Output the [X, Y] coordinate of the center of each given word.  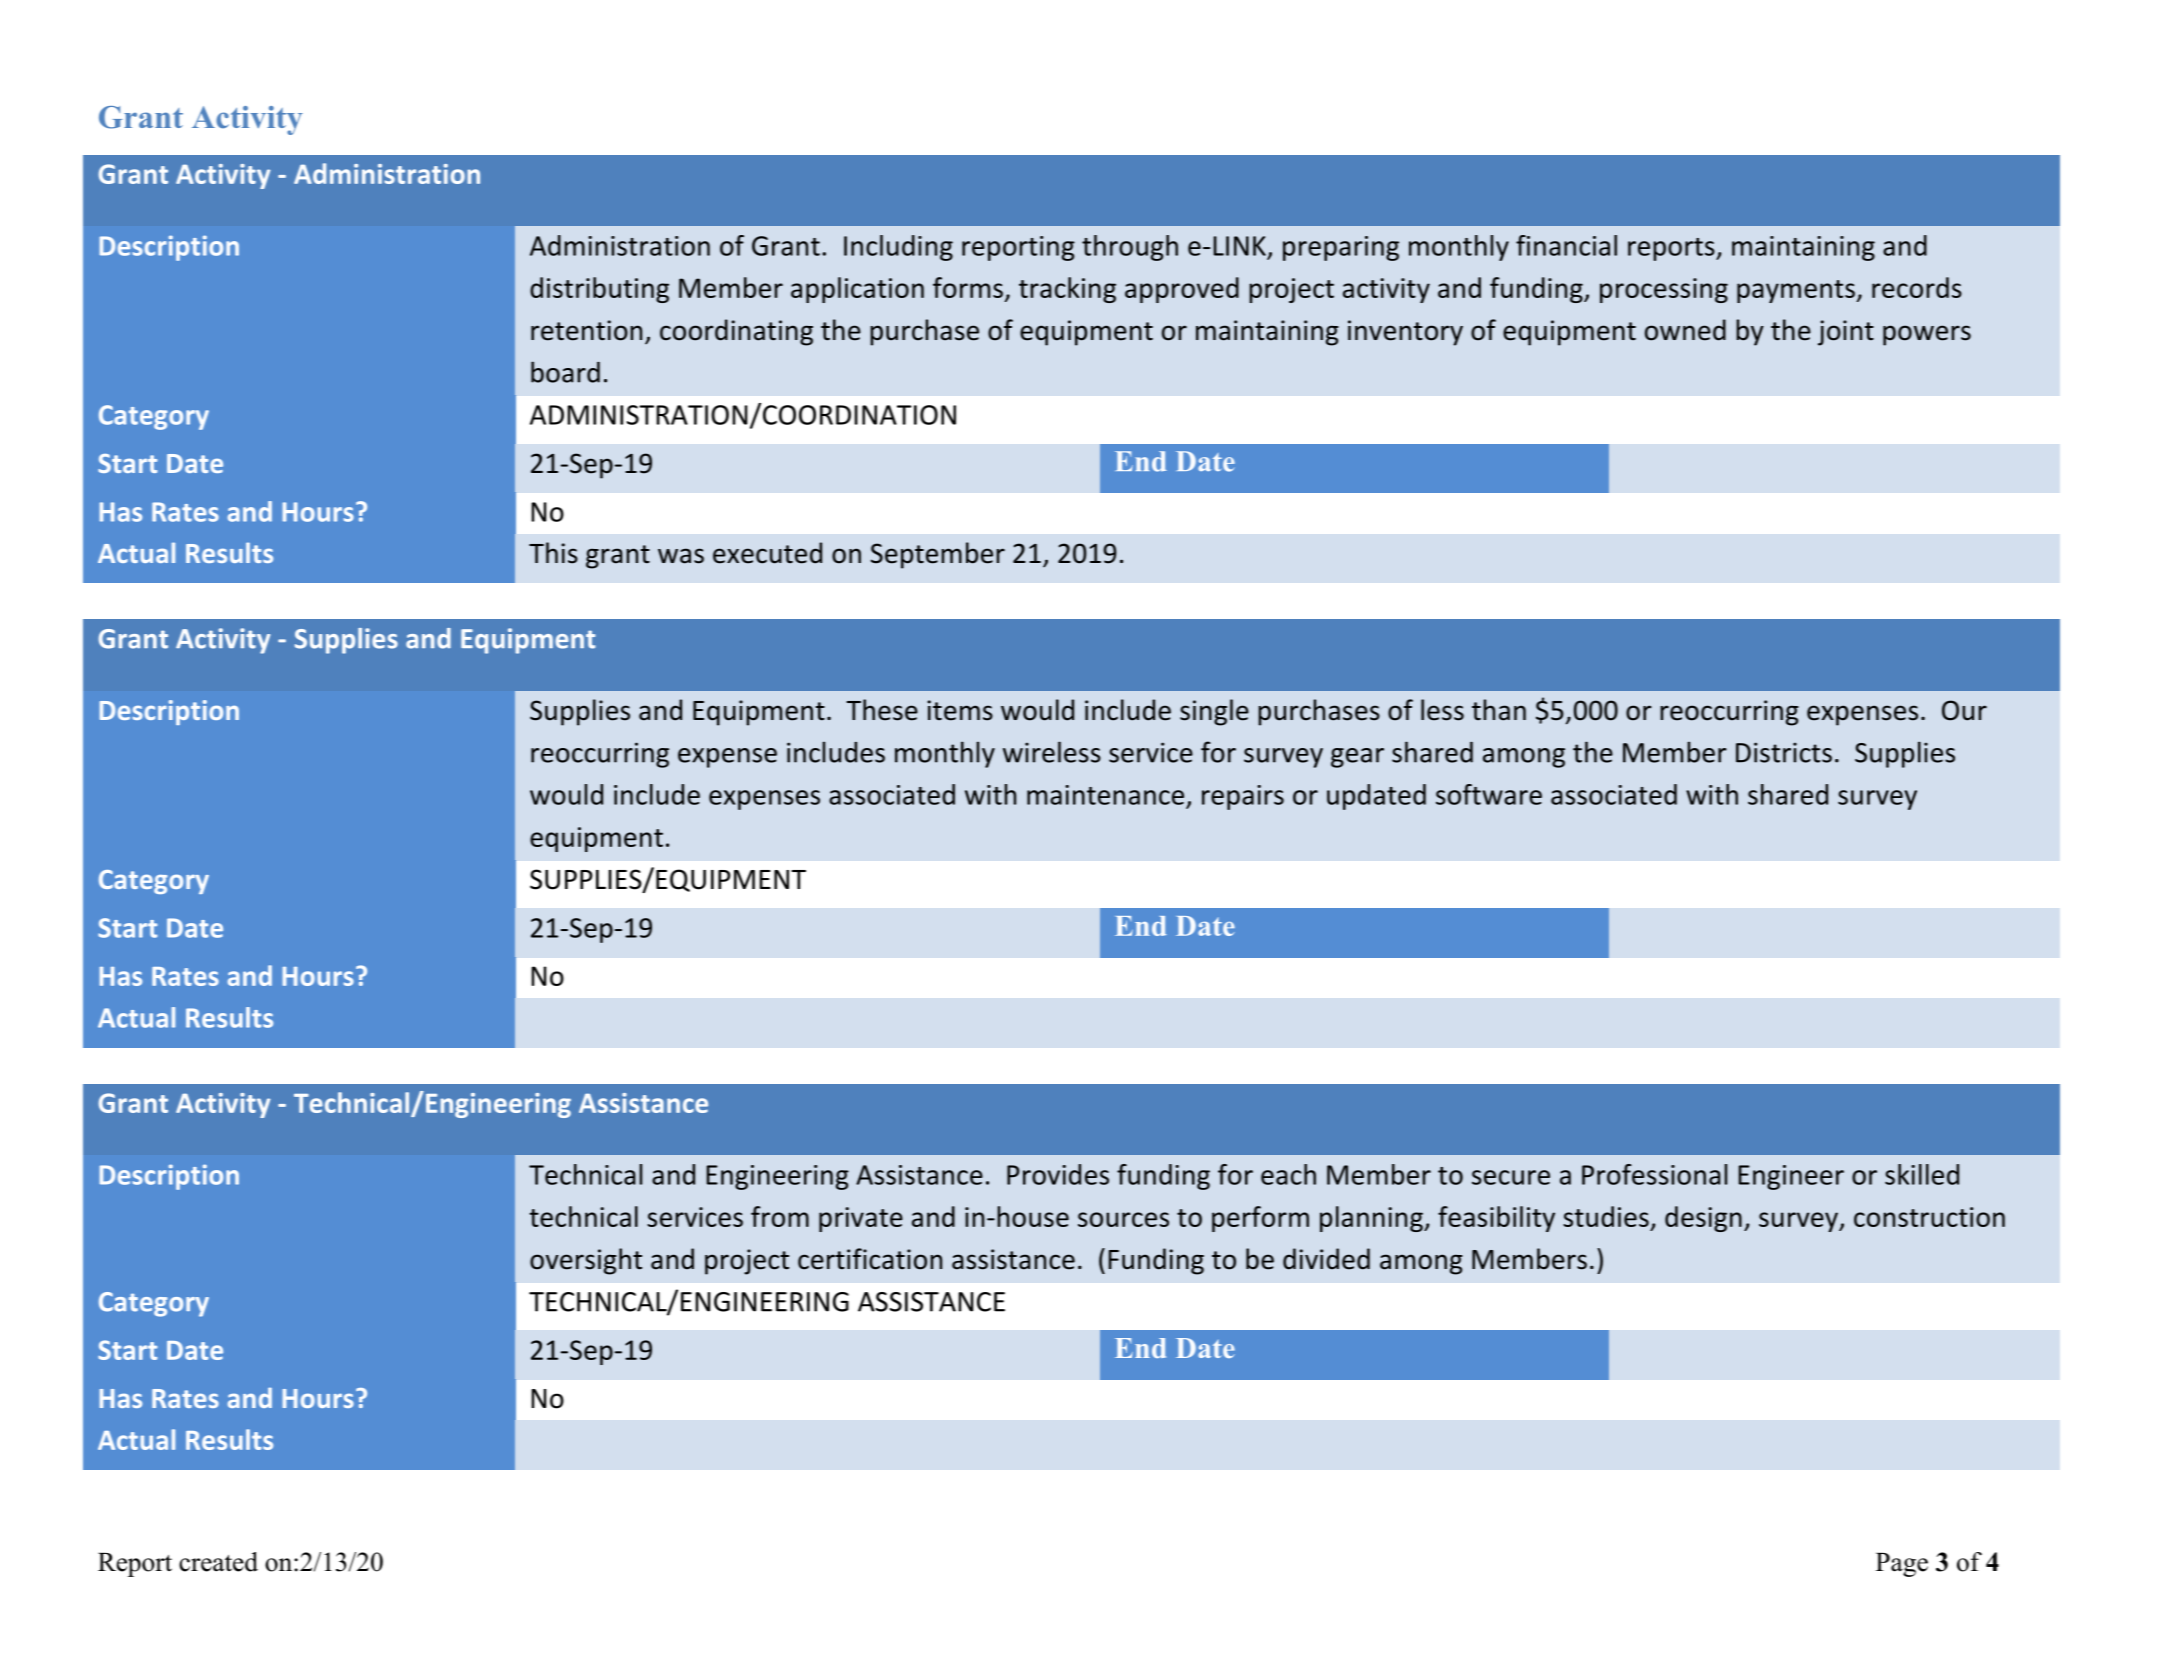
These [882, 710]
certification [870, 1259]
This [553, 553]
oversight [586, 1261]
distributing [599, 290]
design [1703, 1219]
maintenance [1105, 795]
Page [1902, 1565]
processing [1664, 290]
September [938, 555]
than [1499, 710]
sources [1123, 1219]
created [218, 1562]
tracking [1067, 290]
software [1489, 794]
